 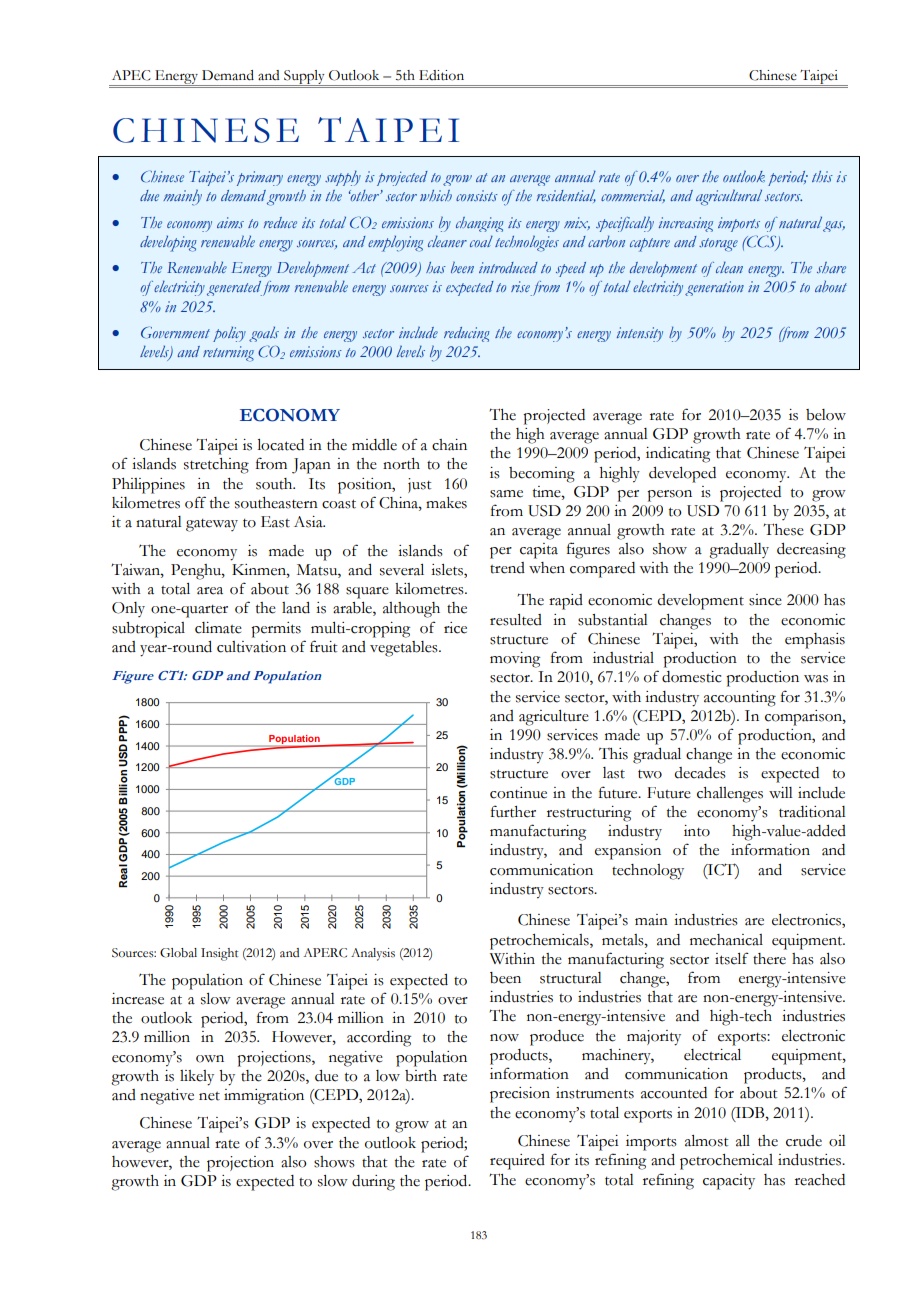 What do you see at coordinates (729, 198) in the page?
I see `agricultural` at bounding box center [729, 198].
